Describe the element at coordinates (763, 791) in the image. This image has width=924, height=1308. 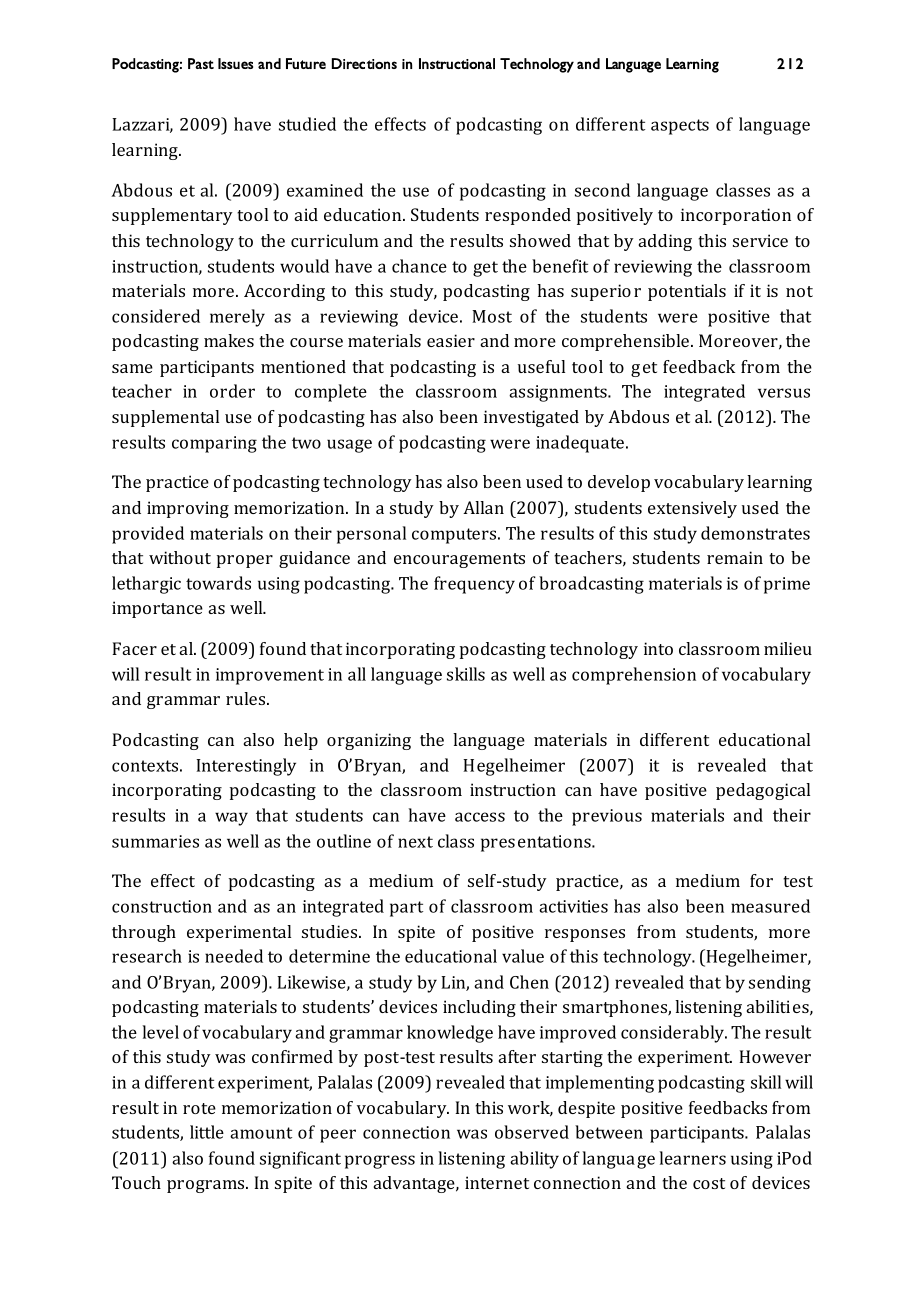
I see `pedagogical` at that location.
